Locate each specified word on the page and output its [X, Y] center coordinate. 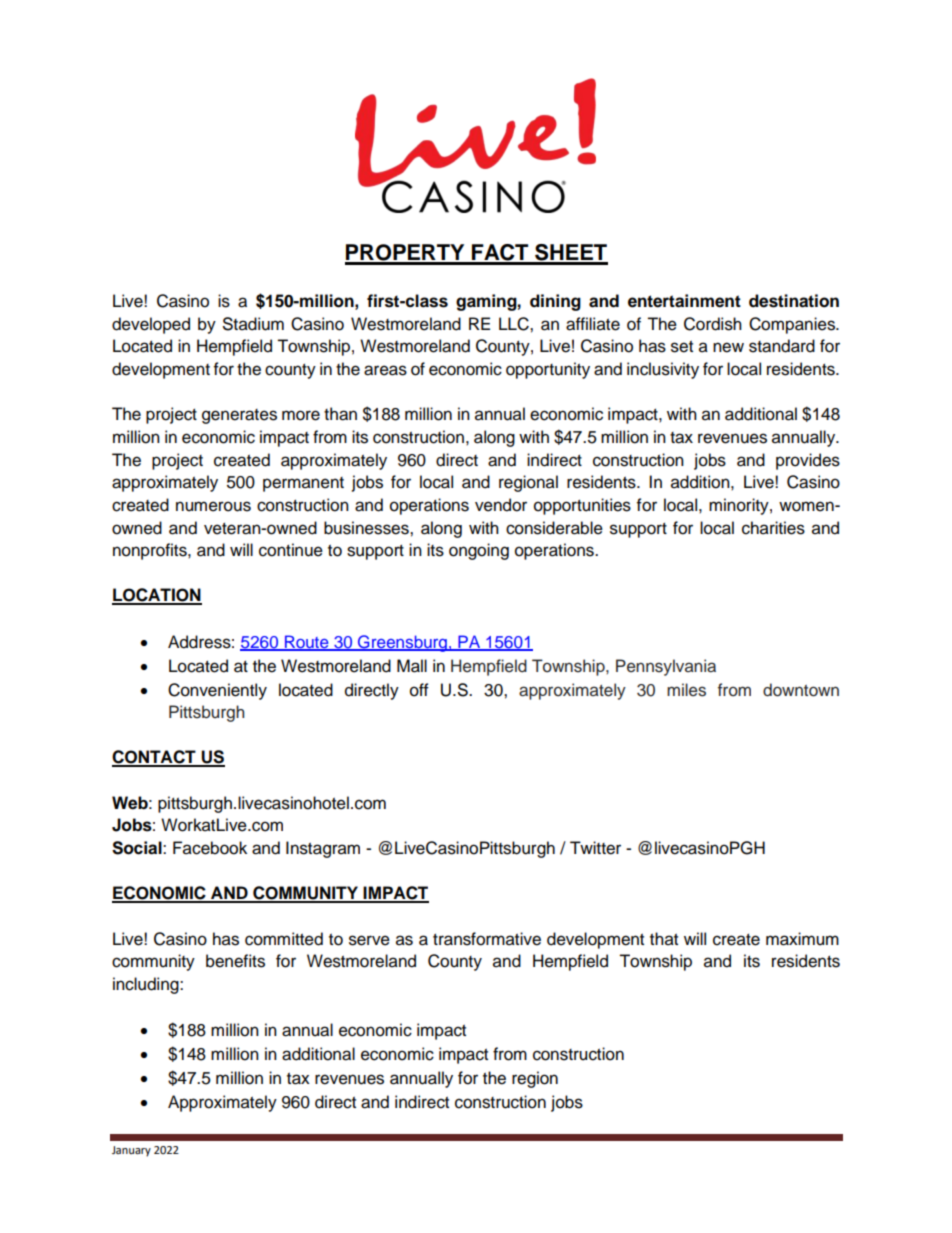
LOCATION [157, 596]
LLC [515, 324]
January [131, 1151]
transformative [487, 939]
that [664, 939]
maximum [802, 939]
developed [151, 325]
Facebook [210, 848]
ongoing [479, 551]
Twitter [595, 848]
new [728, 347]
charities [773, 528]
